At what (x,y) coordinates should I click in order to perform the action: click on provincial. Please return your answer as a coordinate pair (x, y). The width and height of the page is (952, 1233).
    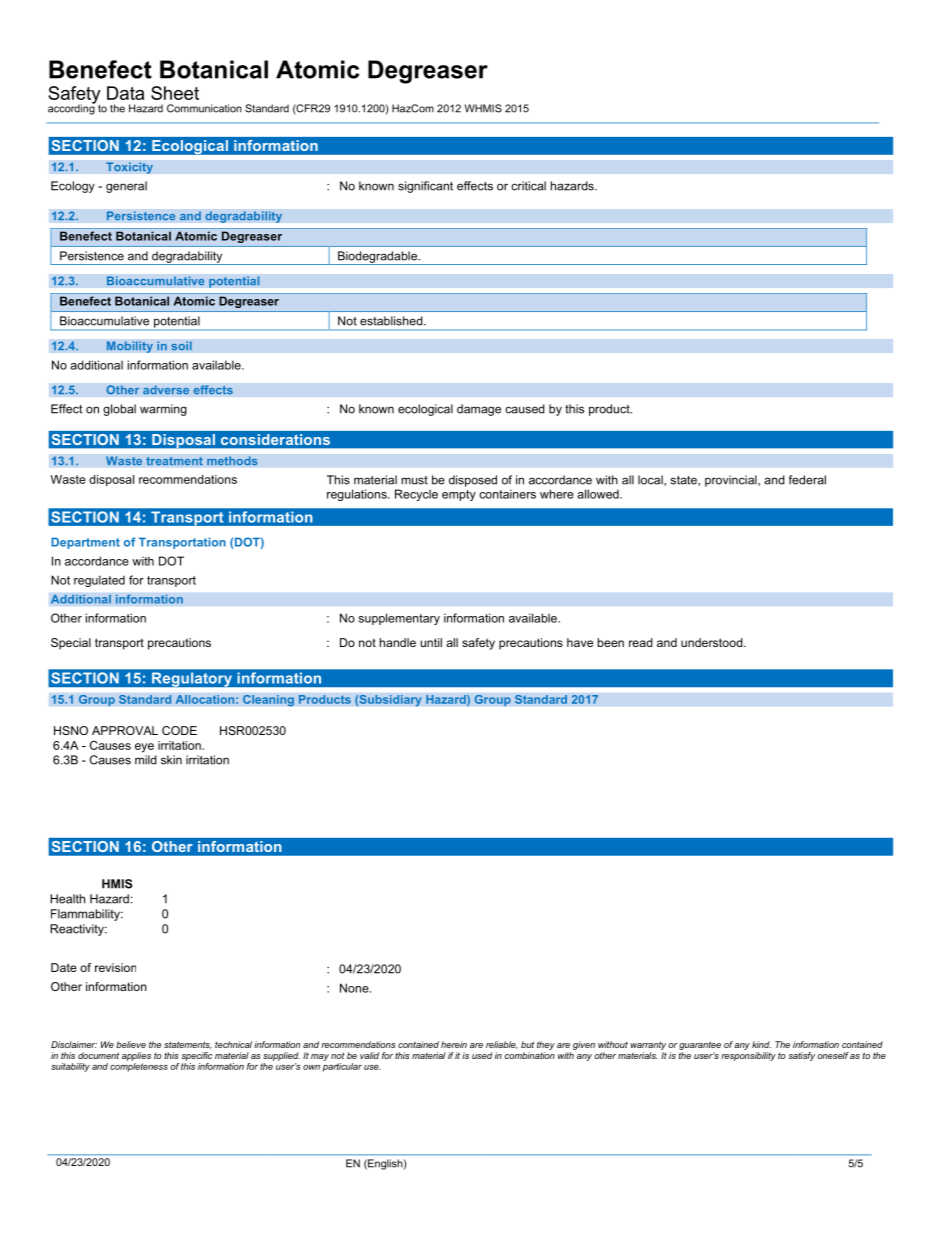
    Looking at the image, I should click on (732, 481).
